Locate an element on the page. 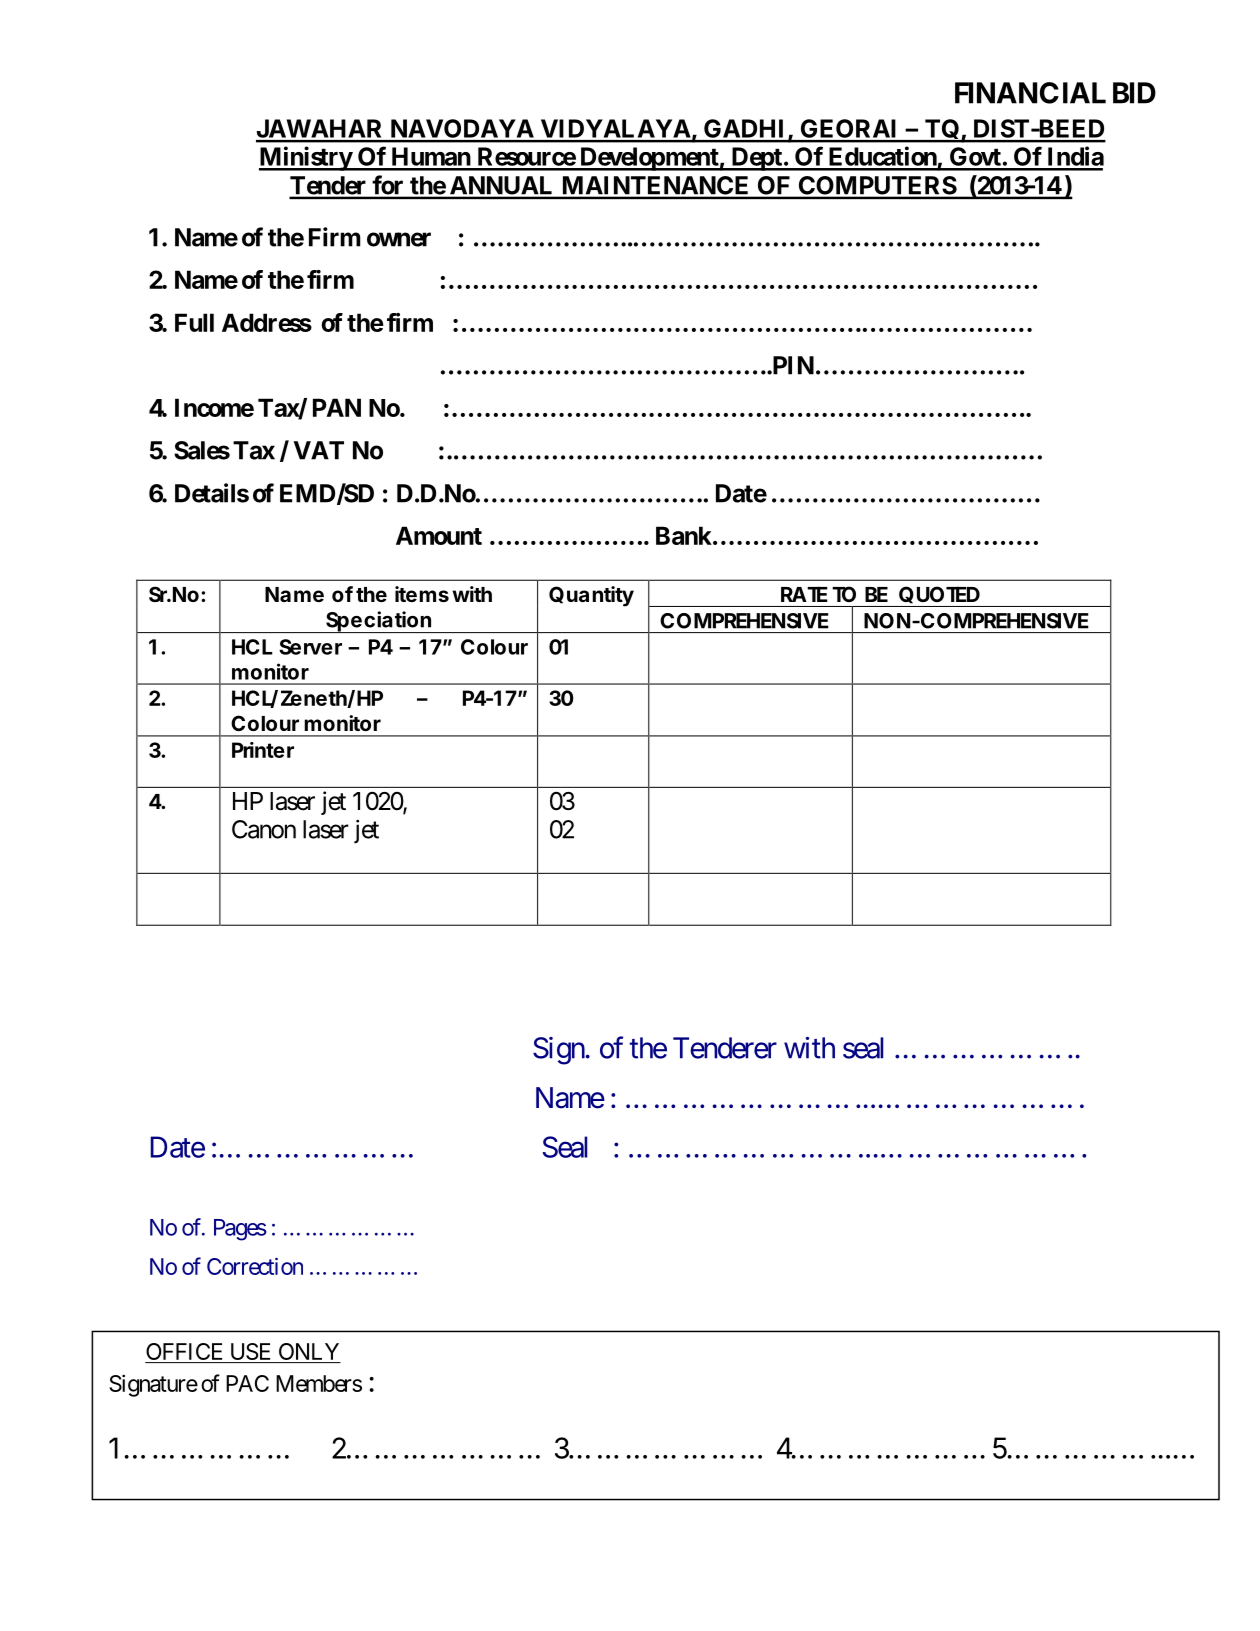 The width and height of the page is (1260, 1631). Full is located at coordinates (194, 322).
